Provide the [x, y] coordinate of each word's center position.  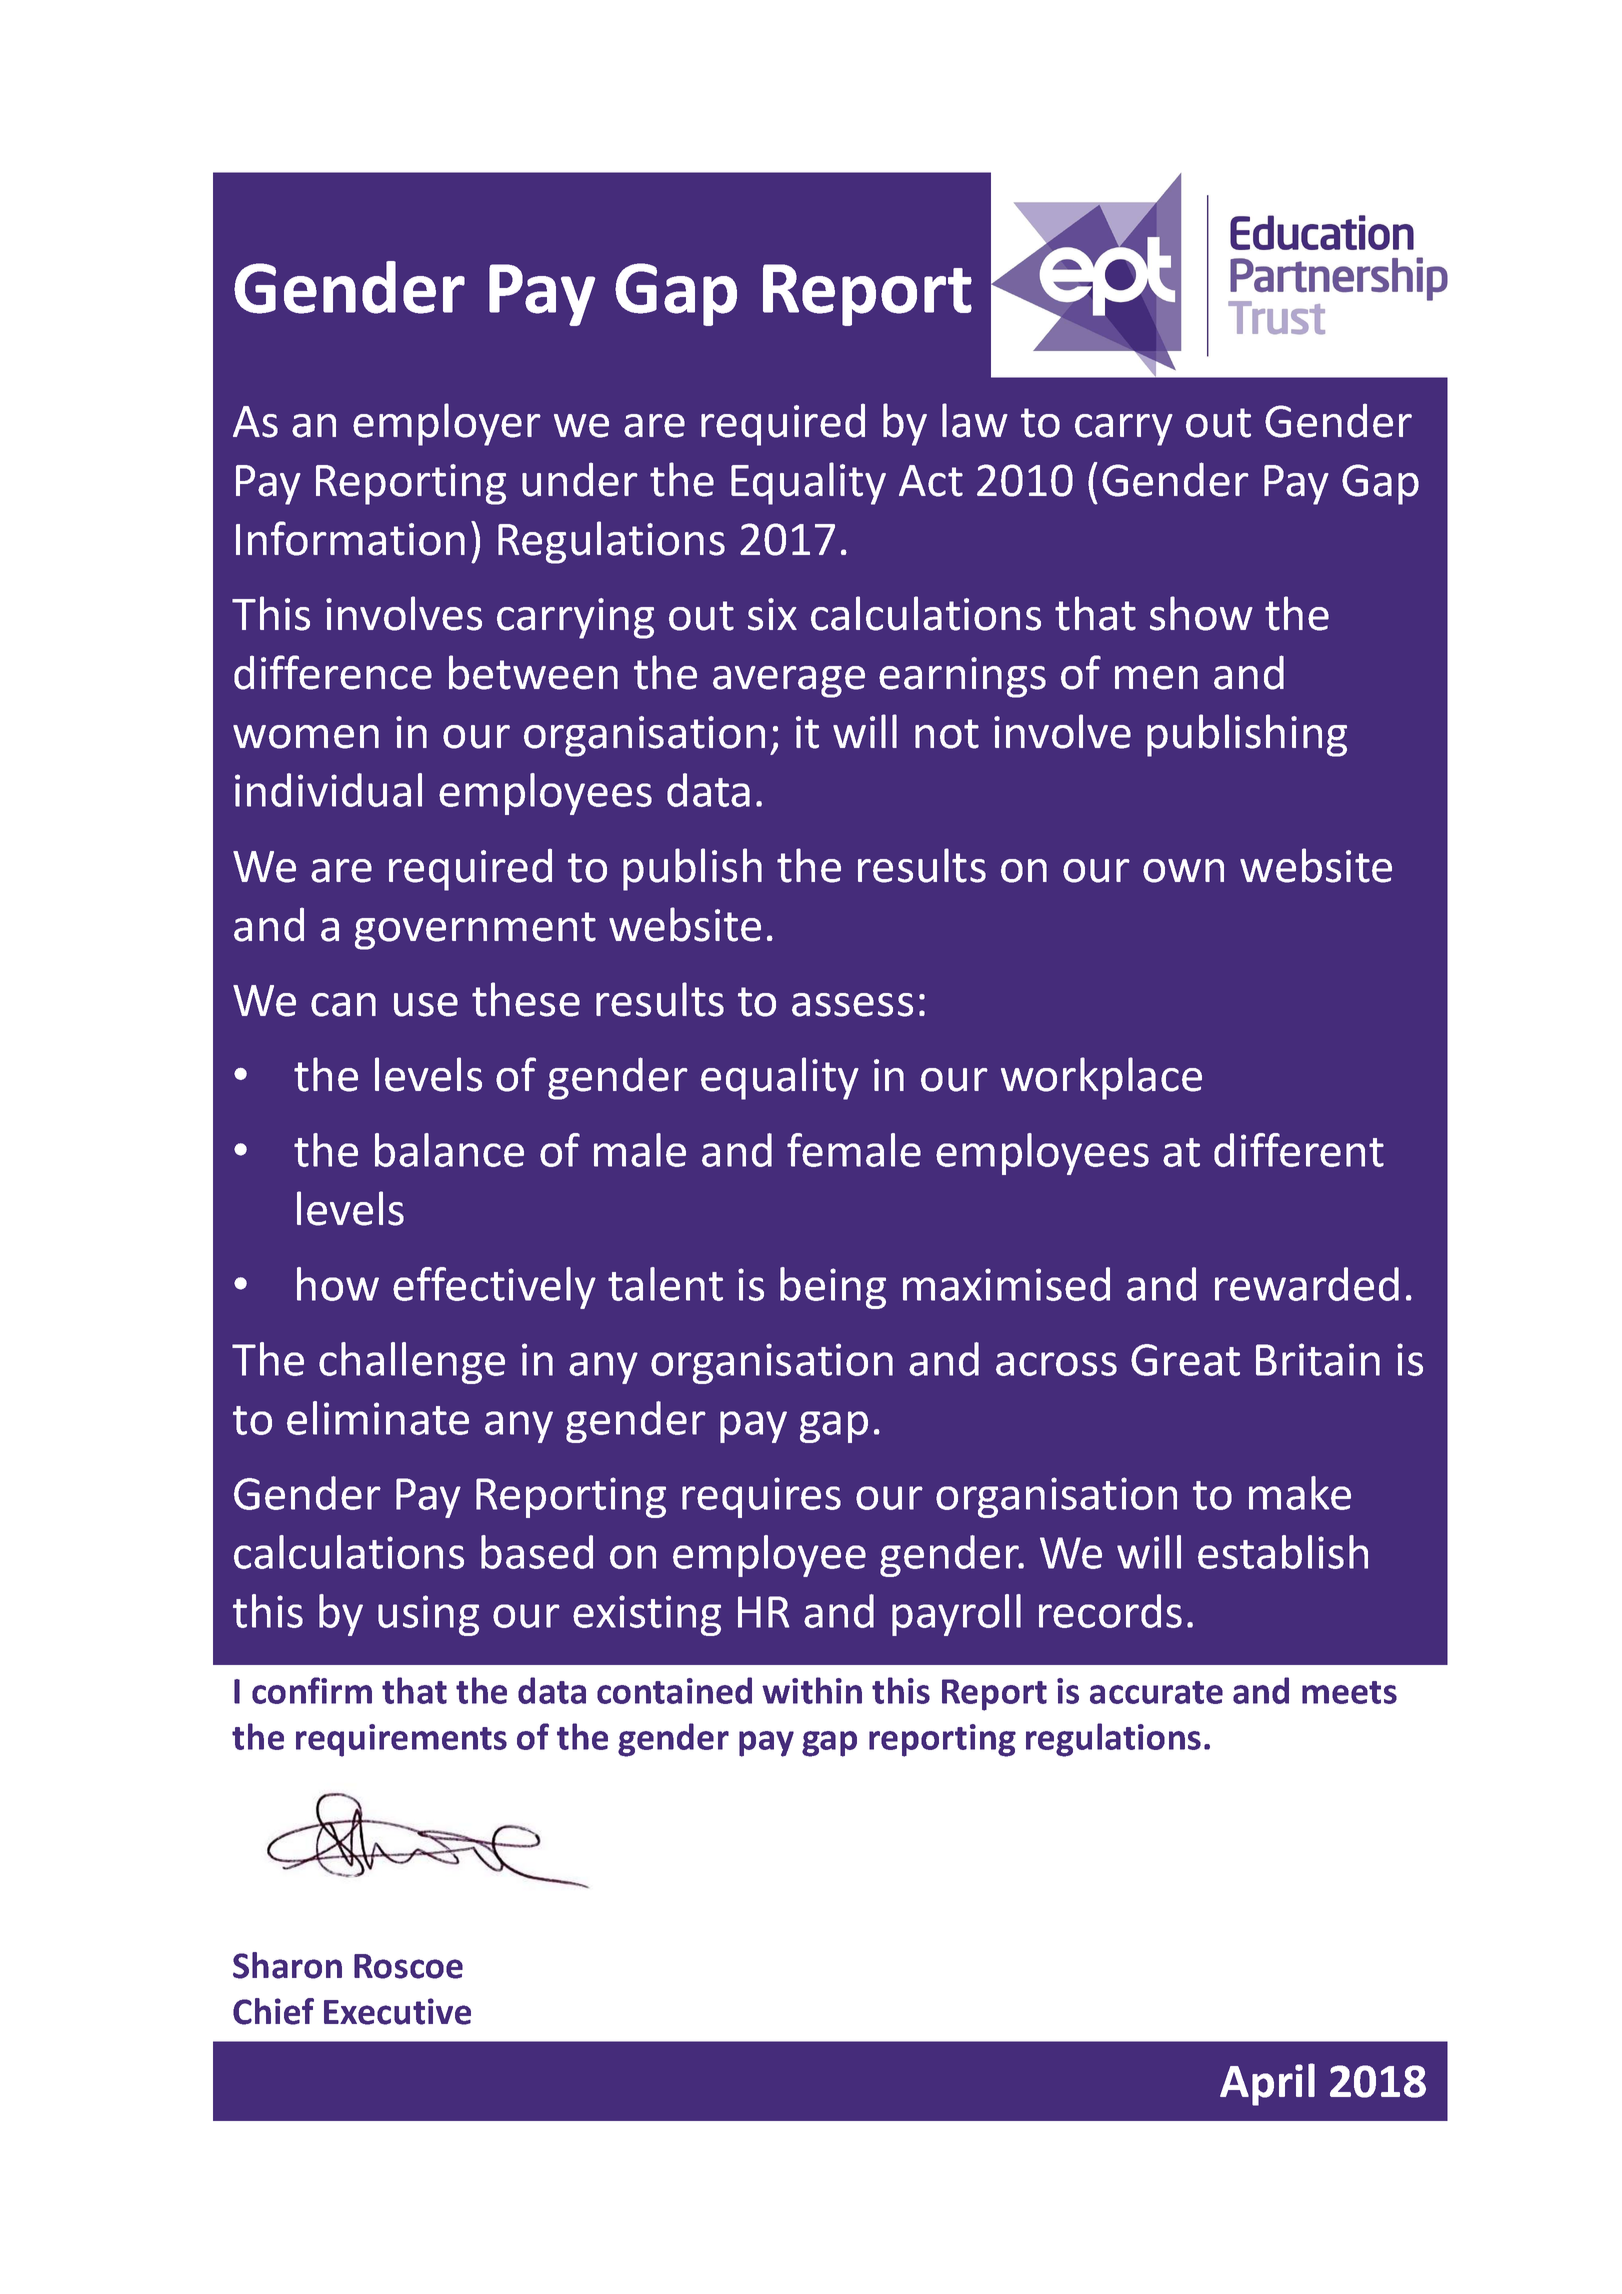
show [1201, 613]
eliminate [378, 1418]
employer [447, 424]
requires [761, 1497]
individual [328, 790]
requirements [401, 1740]
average [789, 682]
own [1183, 871]
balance [449, 1150]
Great [1185, 1360]
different [1299, 1150]
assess [852, 1005]
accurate [1156, 1692]
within [812, 1690]
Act [931, 481]
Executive [397, 2011]
